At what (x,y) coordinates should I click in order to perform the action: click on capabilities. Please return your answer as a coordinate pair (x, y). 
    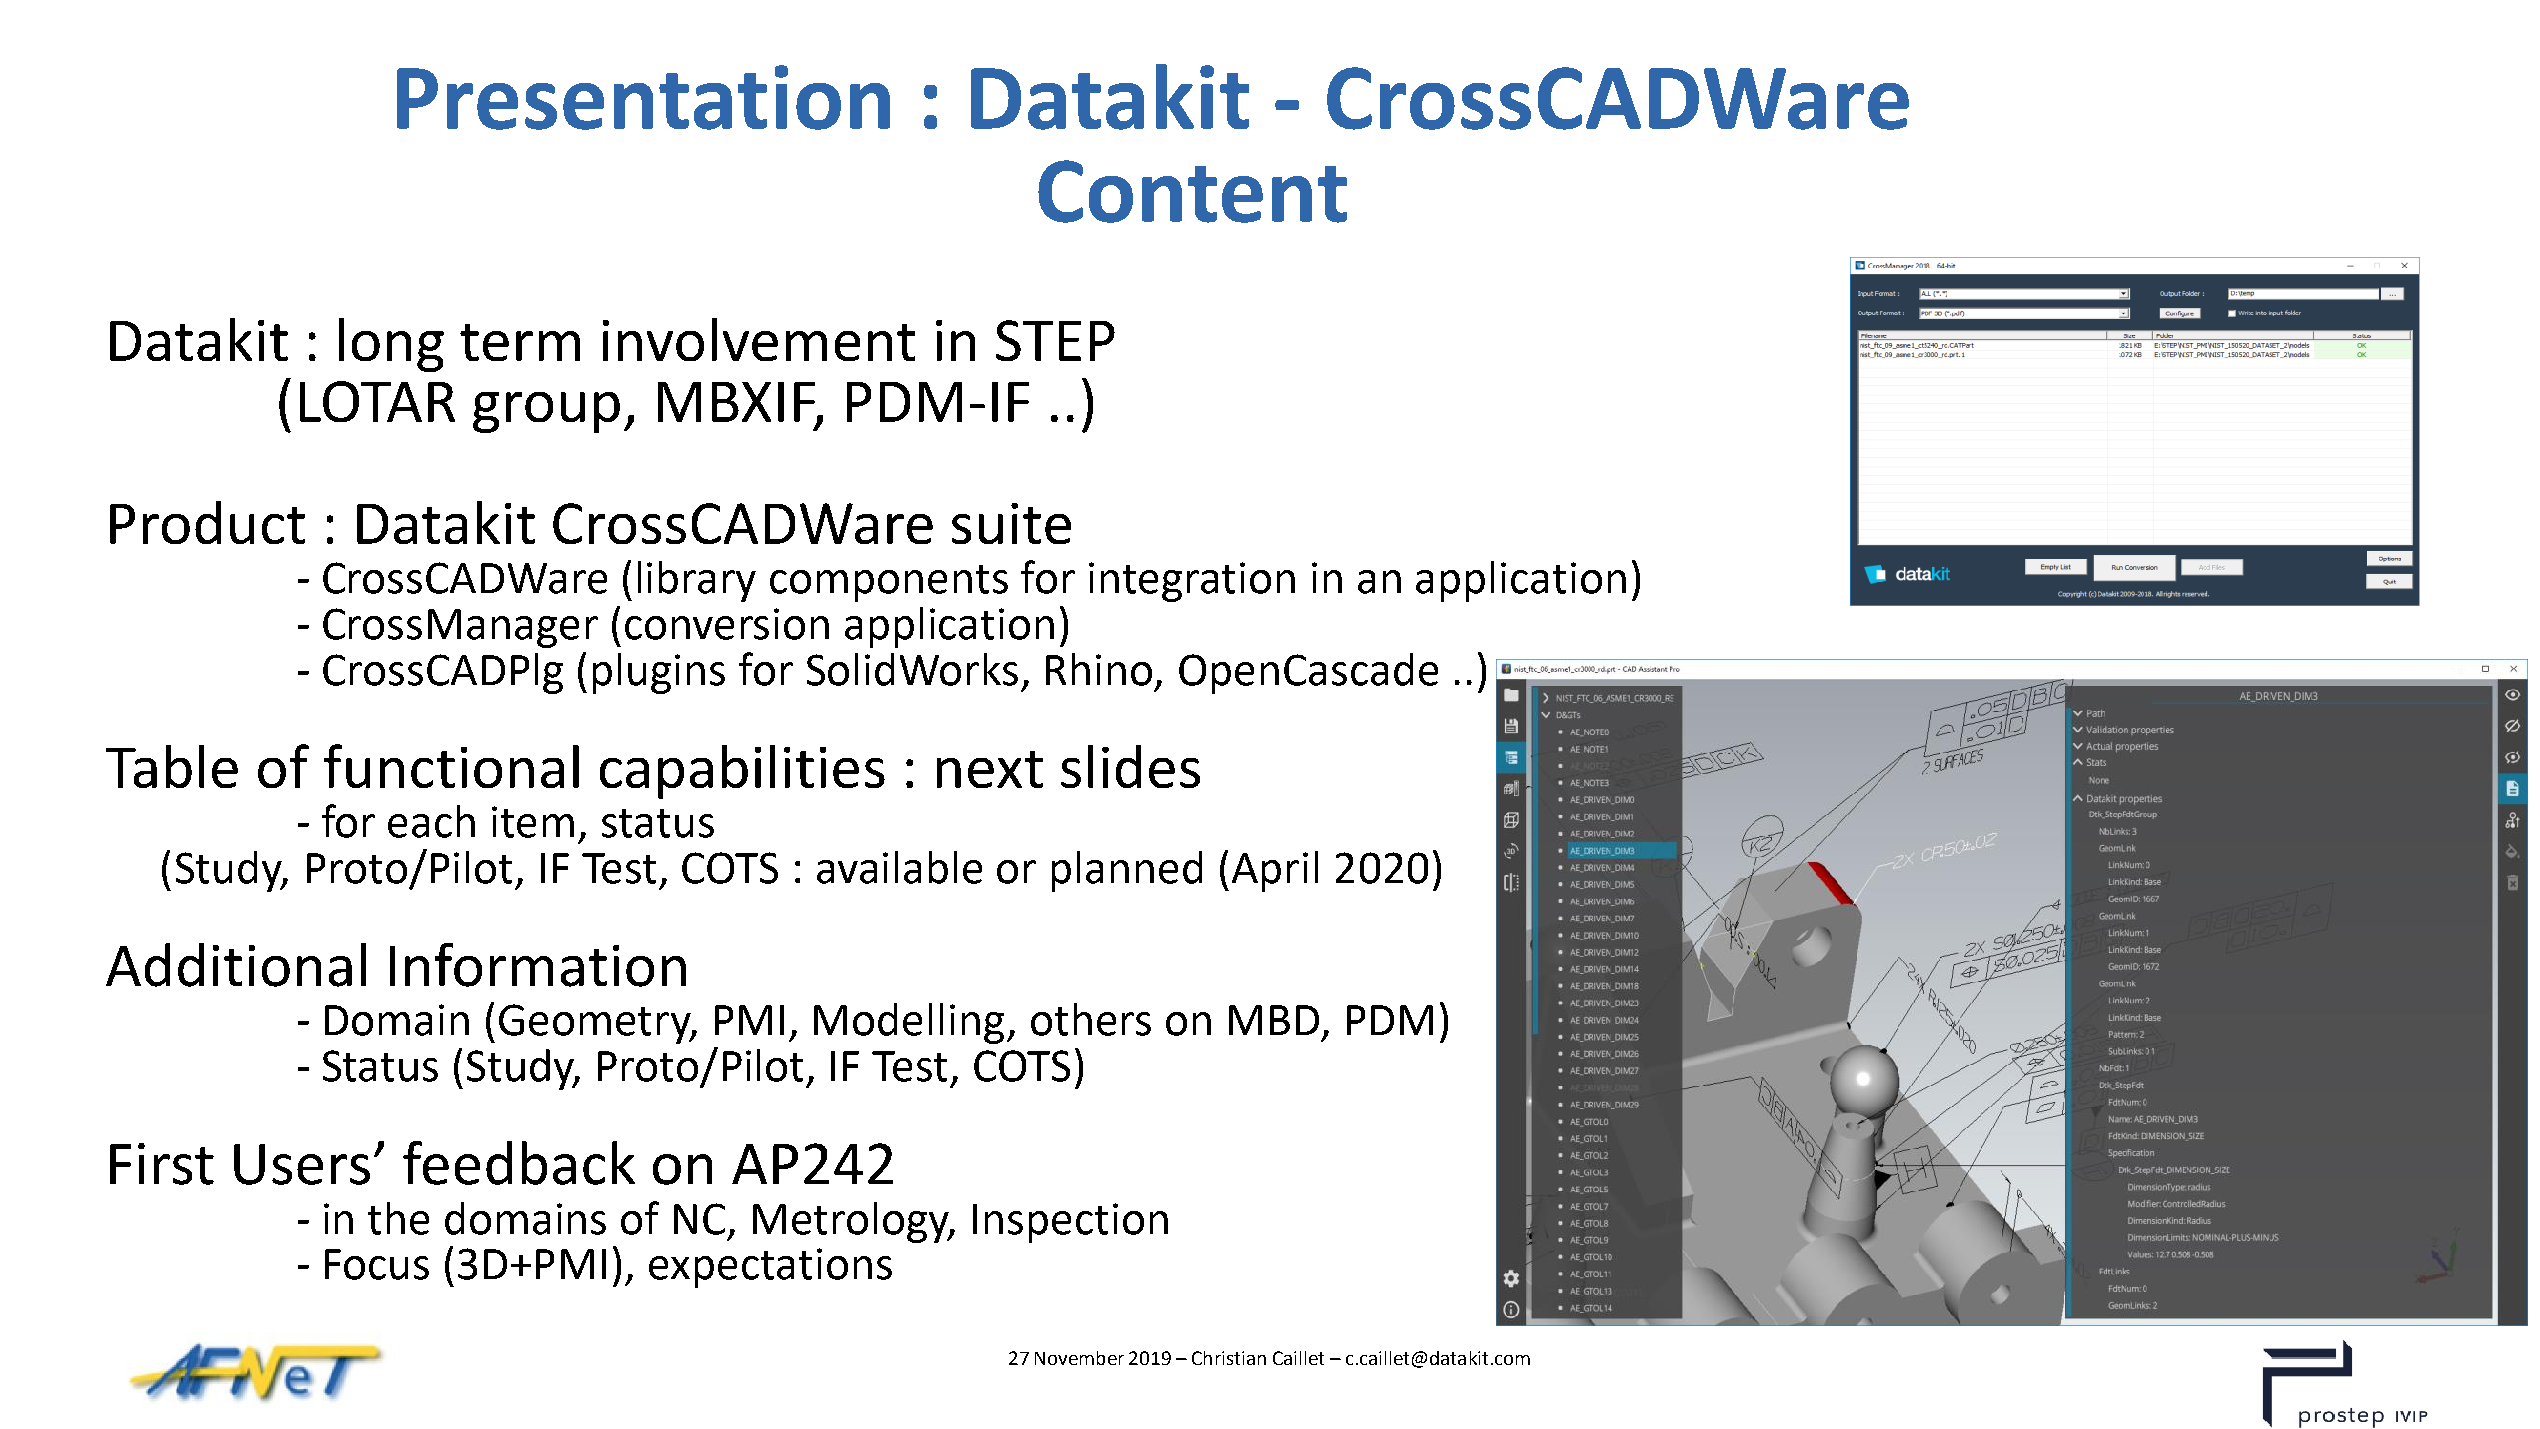
    Looking at the image, I should click on (742, 772).
